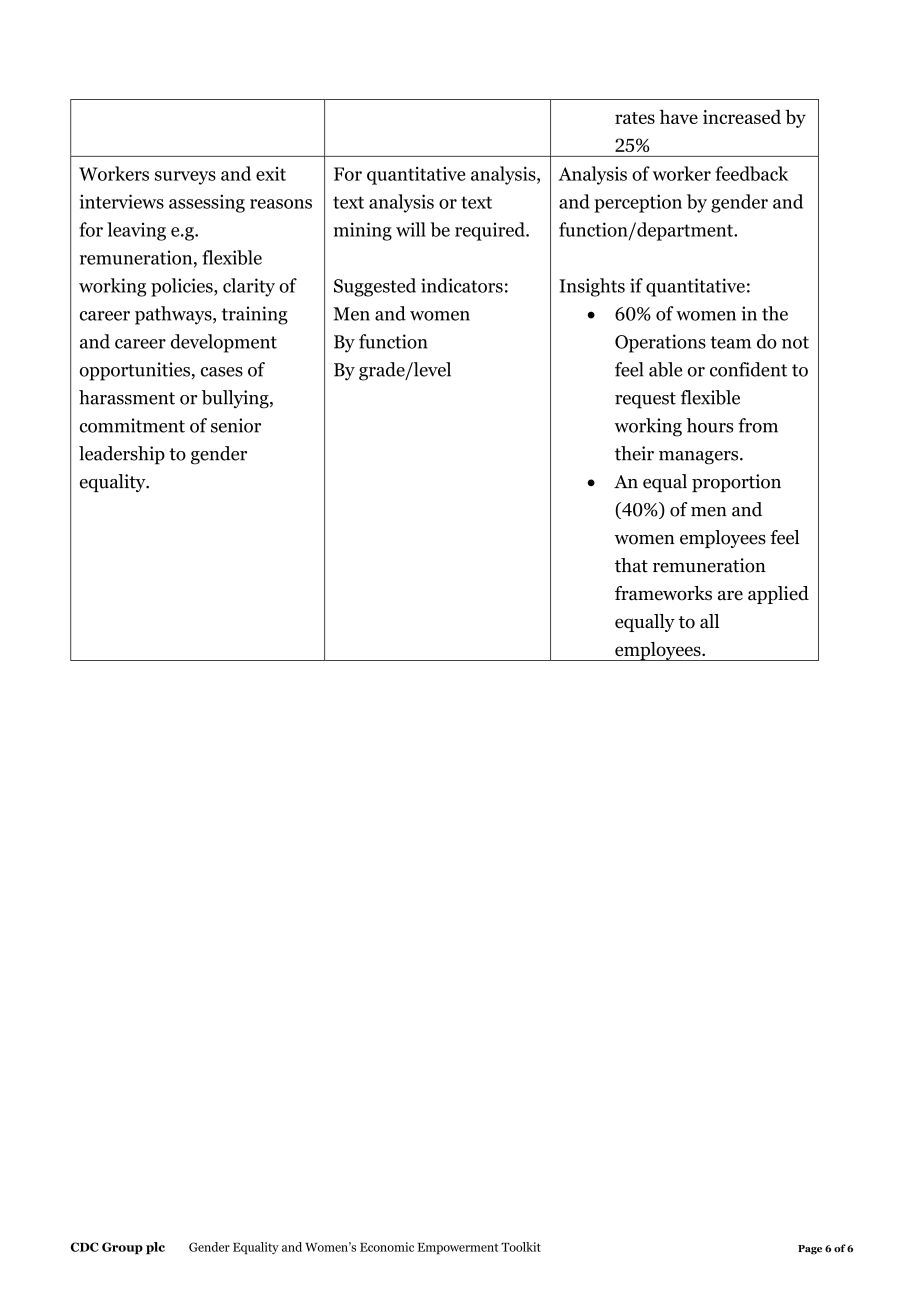  Describe the element at coordinates (155, 1248) in the screenshot. I see `plc` at that location.
